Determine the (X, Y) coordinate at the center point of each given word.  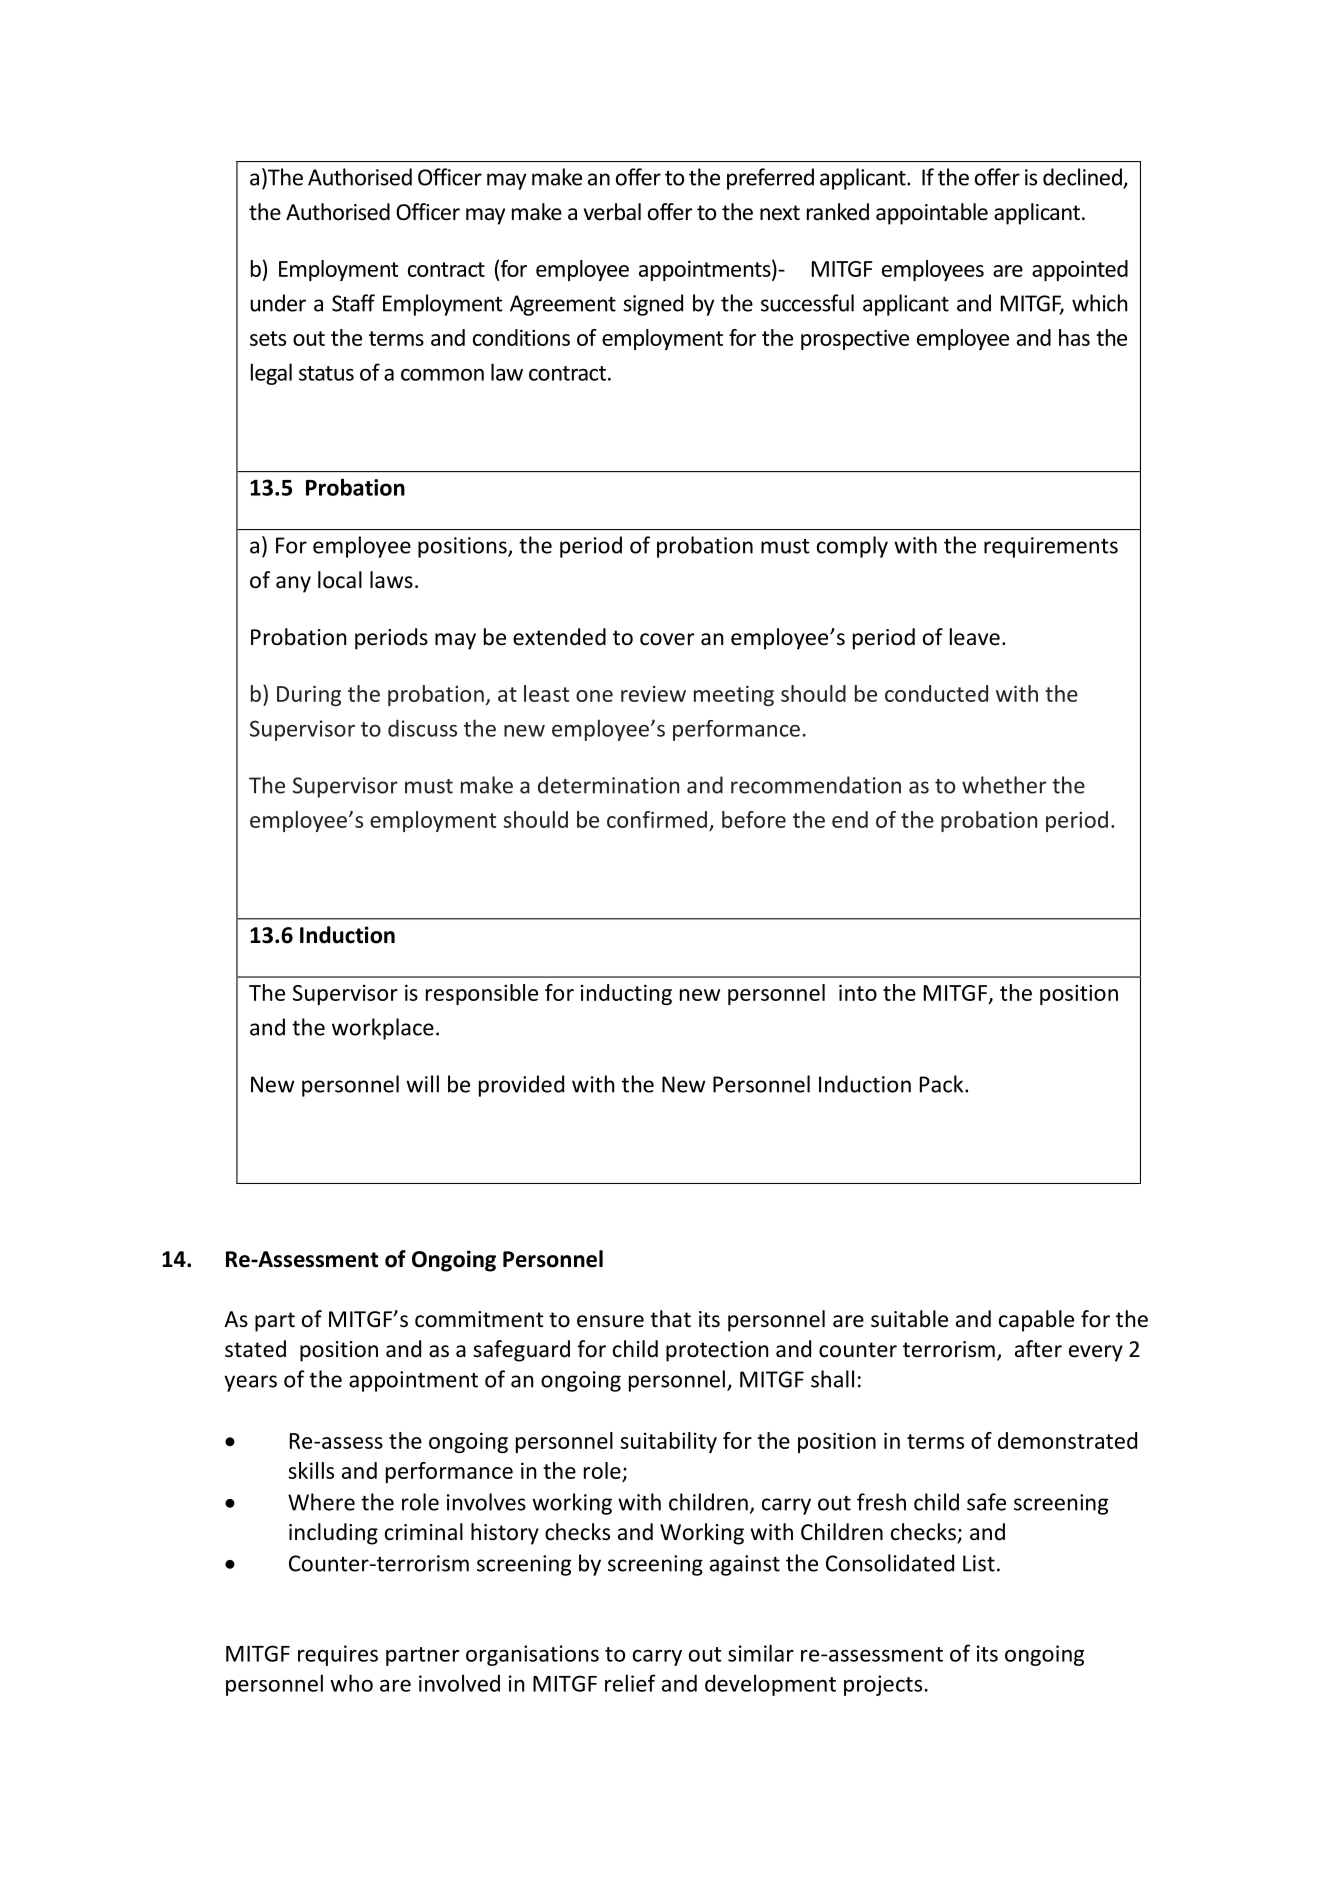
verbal (612, 212)
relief (630, 1683)
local (340, 580)
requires (338, 1655)
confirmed (657, 819)
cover (667, 639)
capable (1036, 1321)
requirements (1051, 547)
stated (255, 1349)
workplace (383, 1029)
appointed (1080, 270)
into (858, 992)
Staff (353, 303)
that (670, 1319)
